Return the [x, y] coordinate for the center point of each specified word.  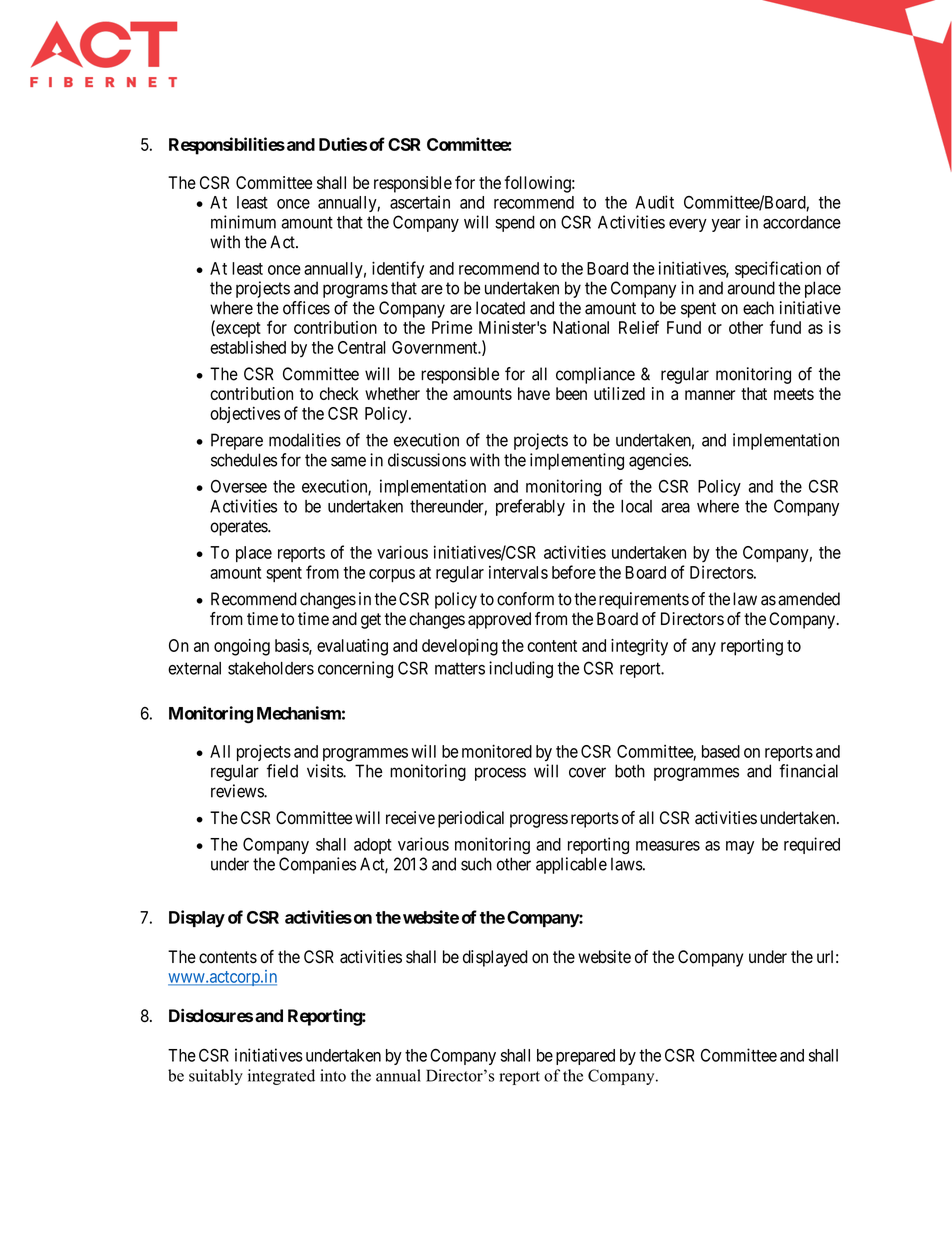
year [726, 225]
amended [809, 599]
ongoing [242, 647]
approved [499, 620]
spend [515, 224]
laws [627, 864]
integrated [281, 1077]
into [333, 1075]
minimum [243, 222]
